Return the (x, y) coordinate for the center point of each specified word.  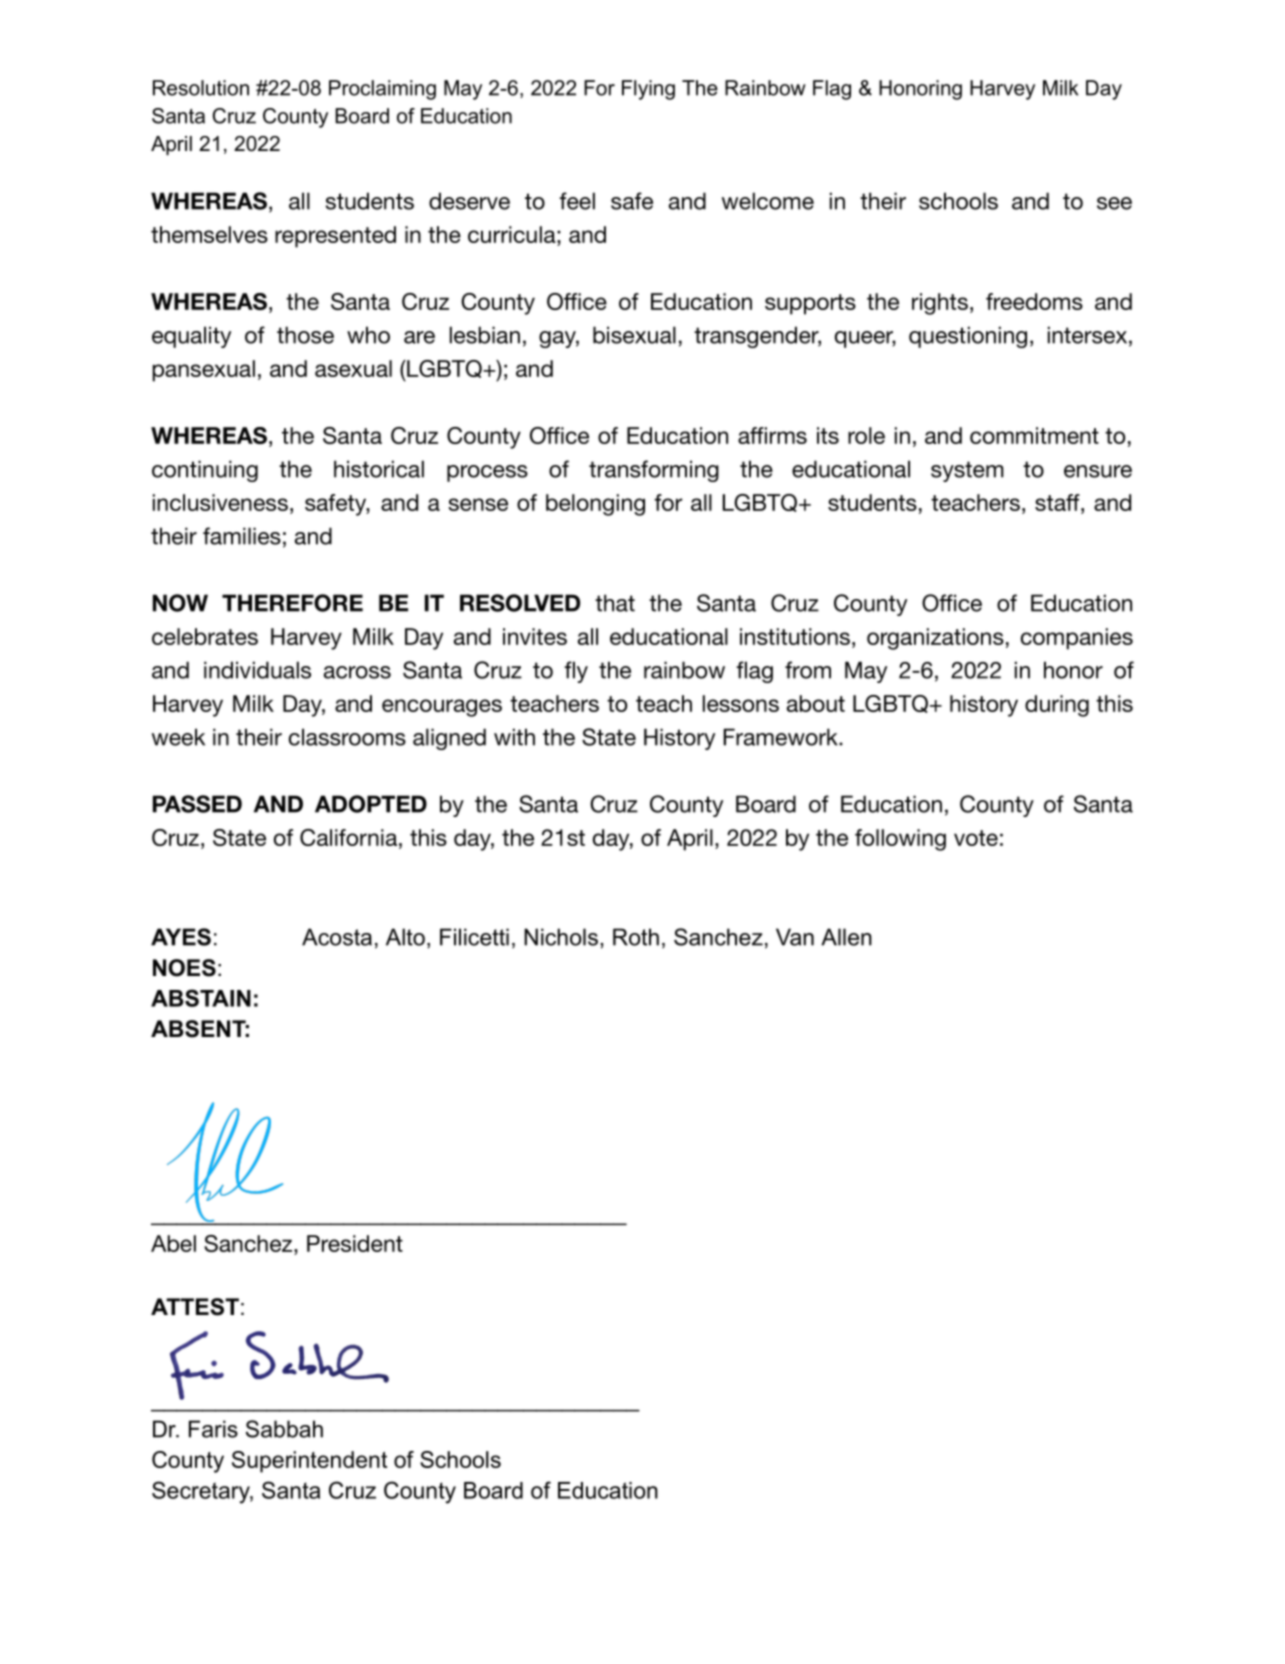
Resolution (201, 88)
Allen (846, 937)
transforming (654, 471)
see (1114, 203)
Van (795, 937)
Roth (636, 937)
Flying (648, 90)
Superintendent (309, 1462)
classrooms (347, 737)
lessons (741, 703)
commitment (1034, 435)
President (355, 1243)
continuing (205, 471)
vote (976, 838)
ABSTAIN (201, 998)
